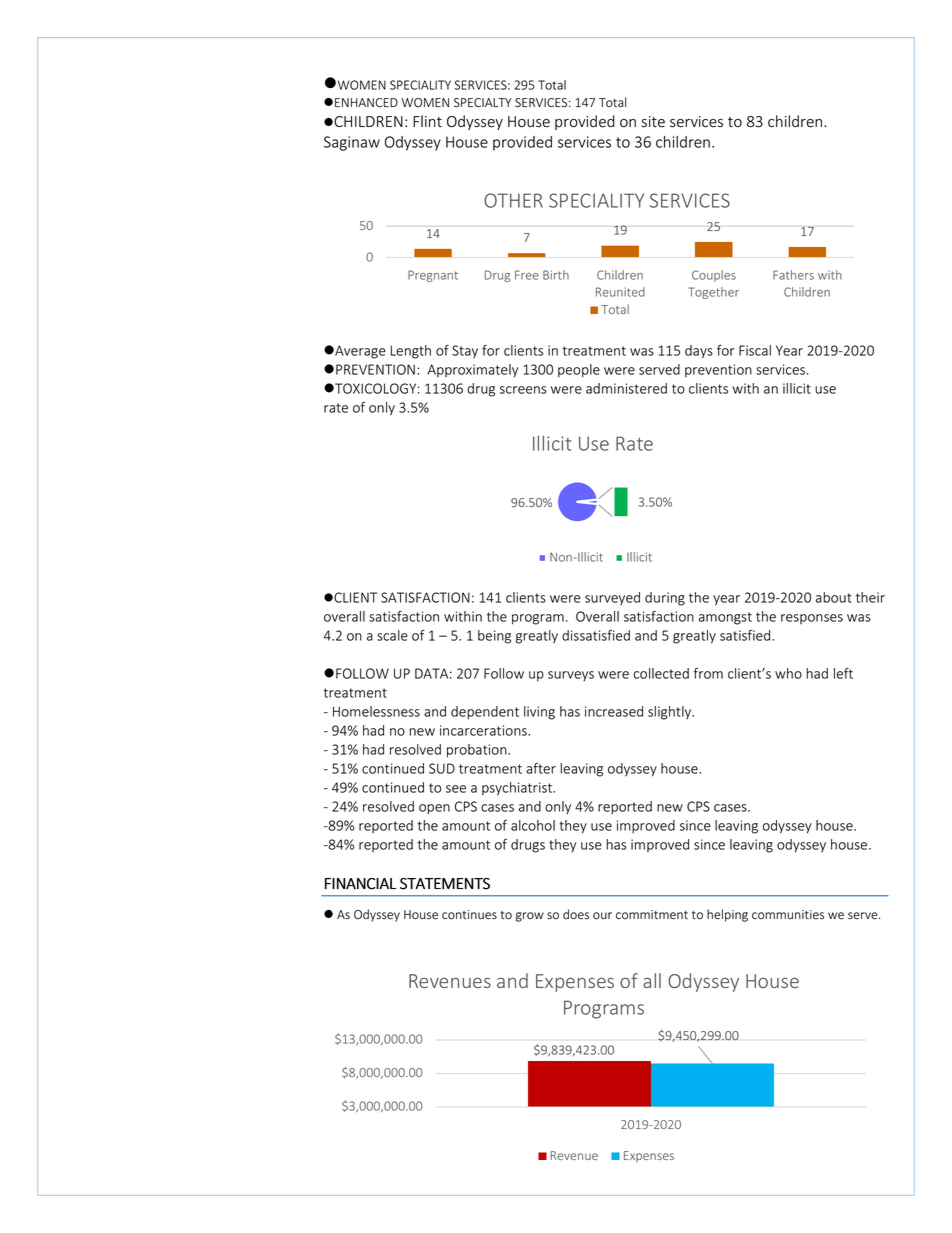  Describe the element at coordinates (469, 915) in the page. I see `continues` at that location.
